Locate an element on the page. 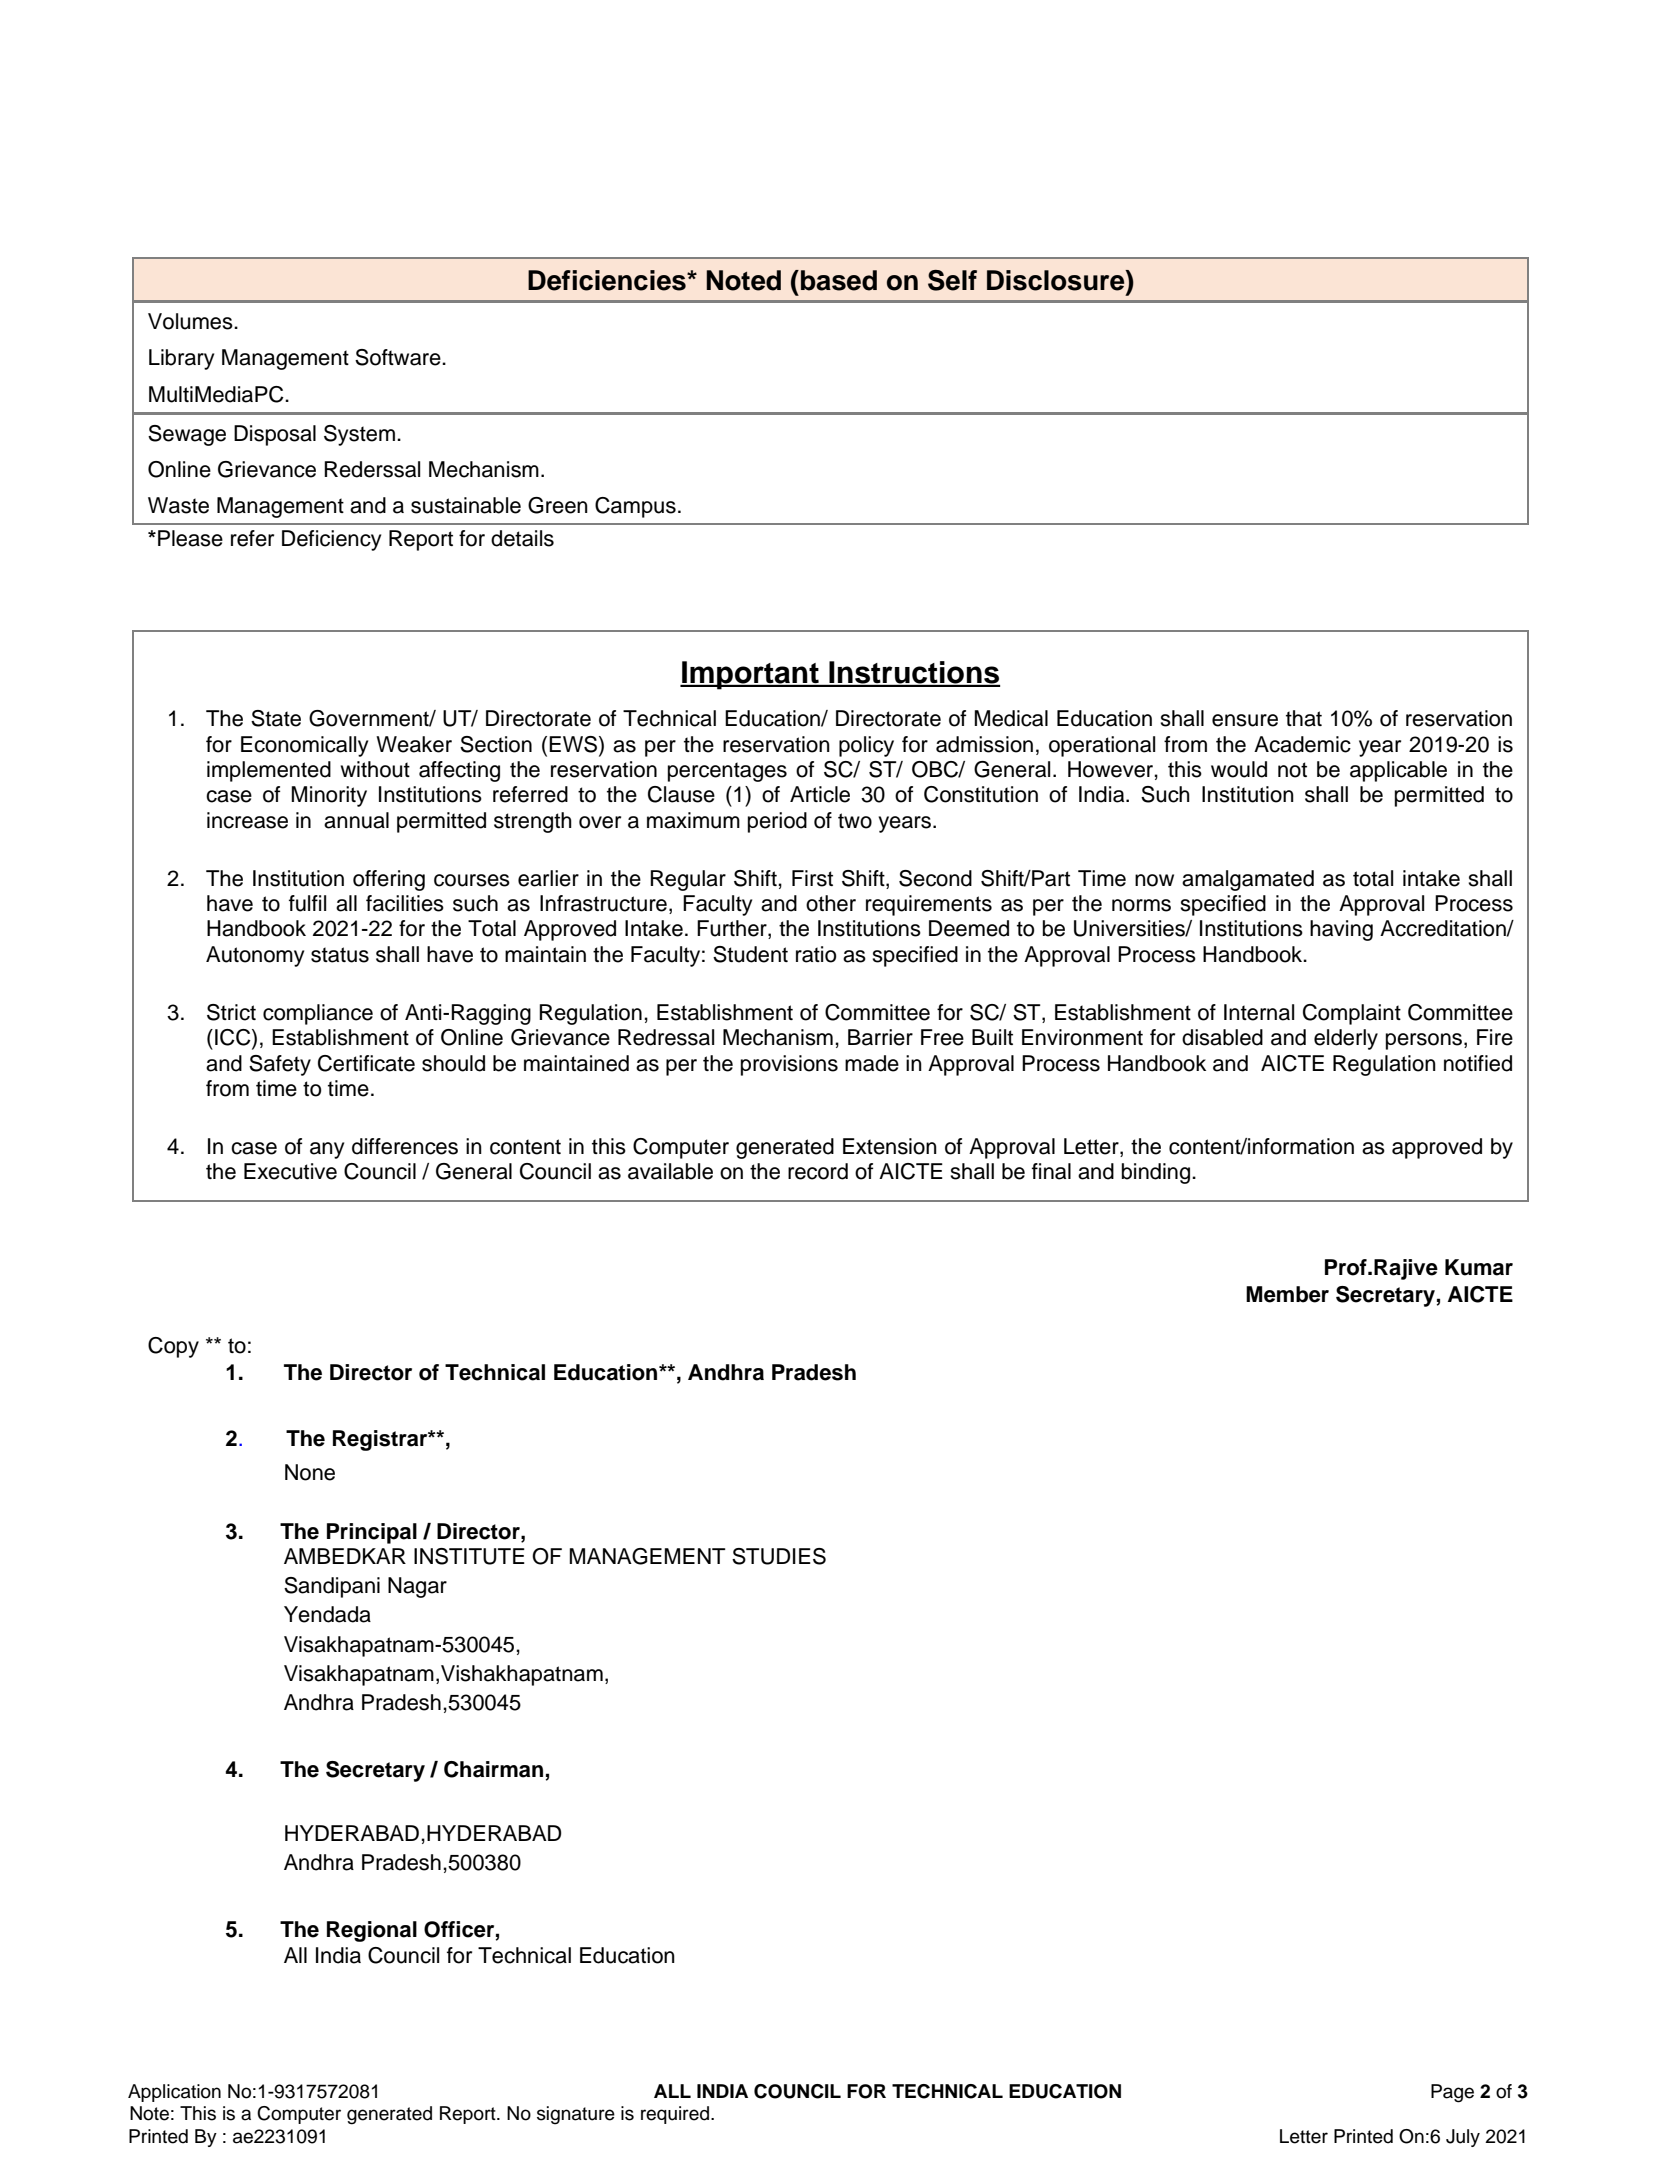 The height and width of the document is (2169, 1676). Software is located at coordinates (399, 357).
